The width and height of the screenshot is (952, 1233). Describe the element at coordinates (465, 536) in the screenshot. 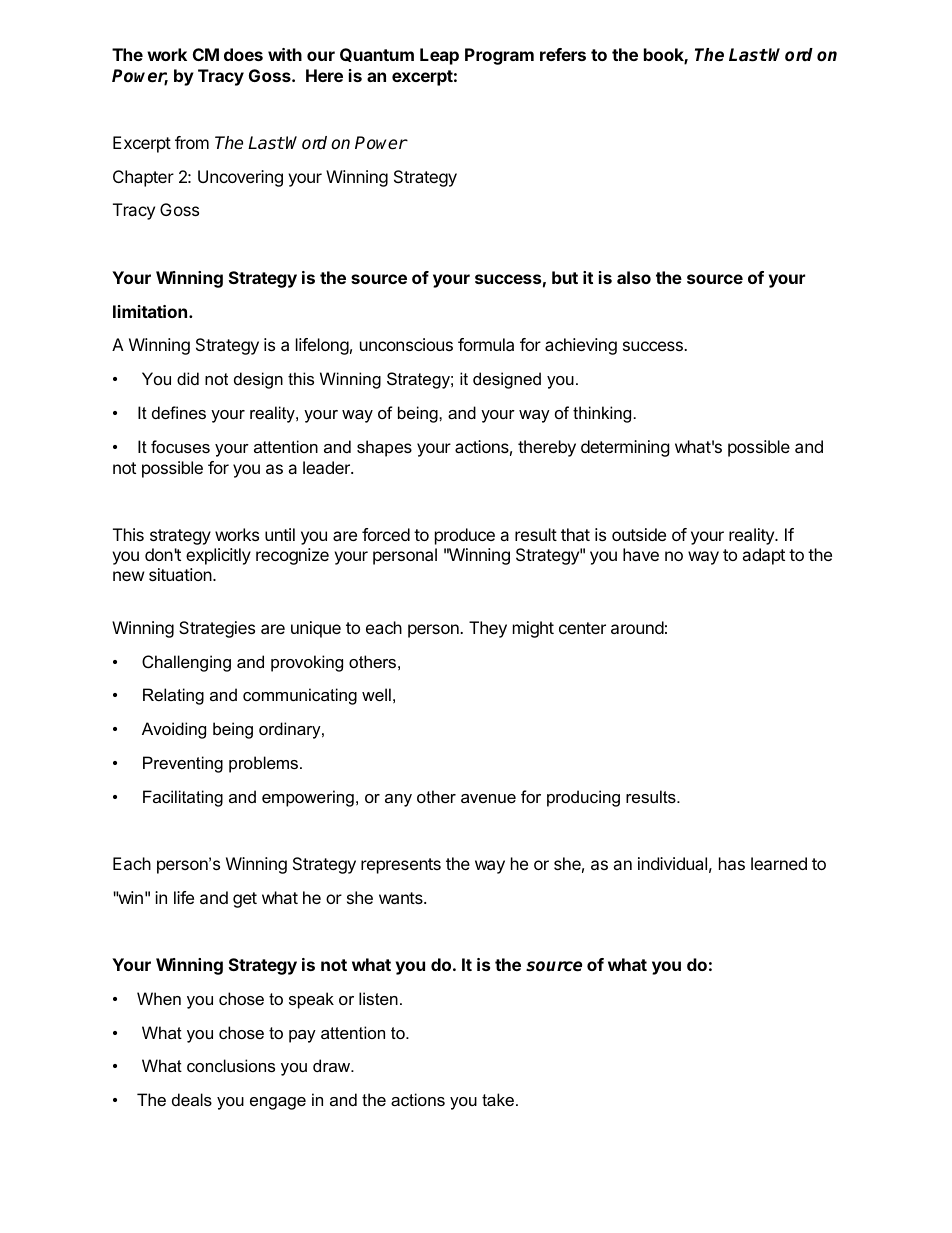

I see `produce` at that location.
